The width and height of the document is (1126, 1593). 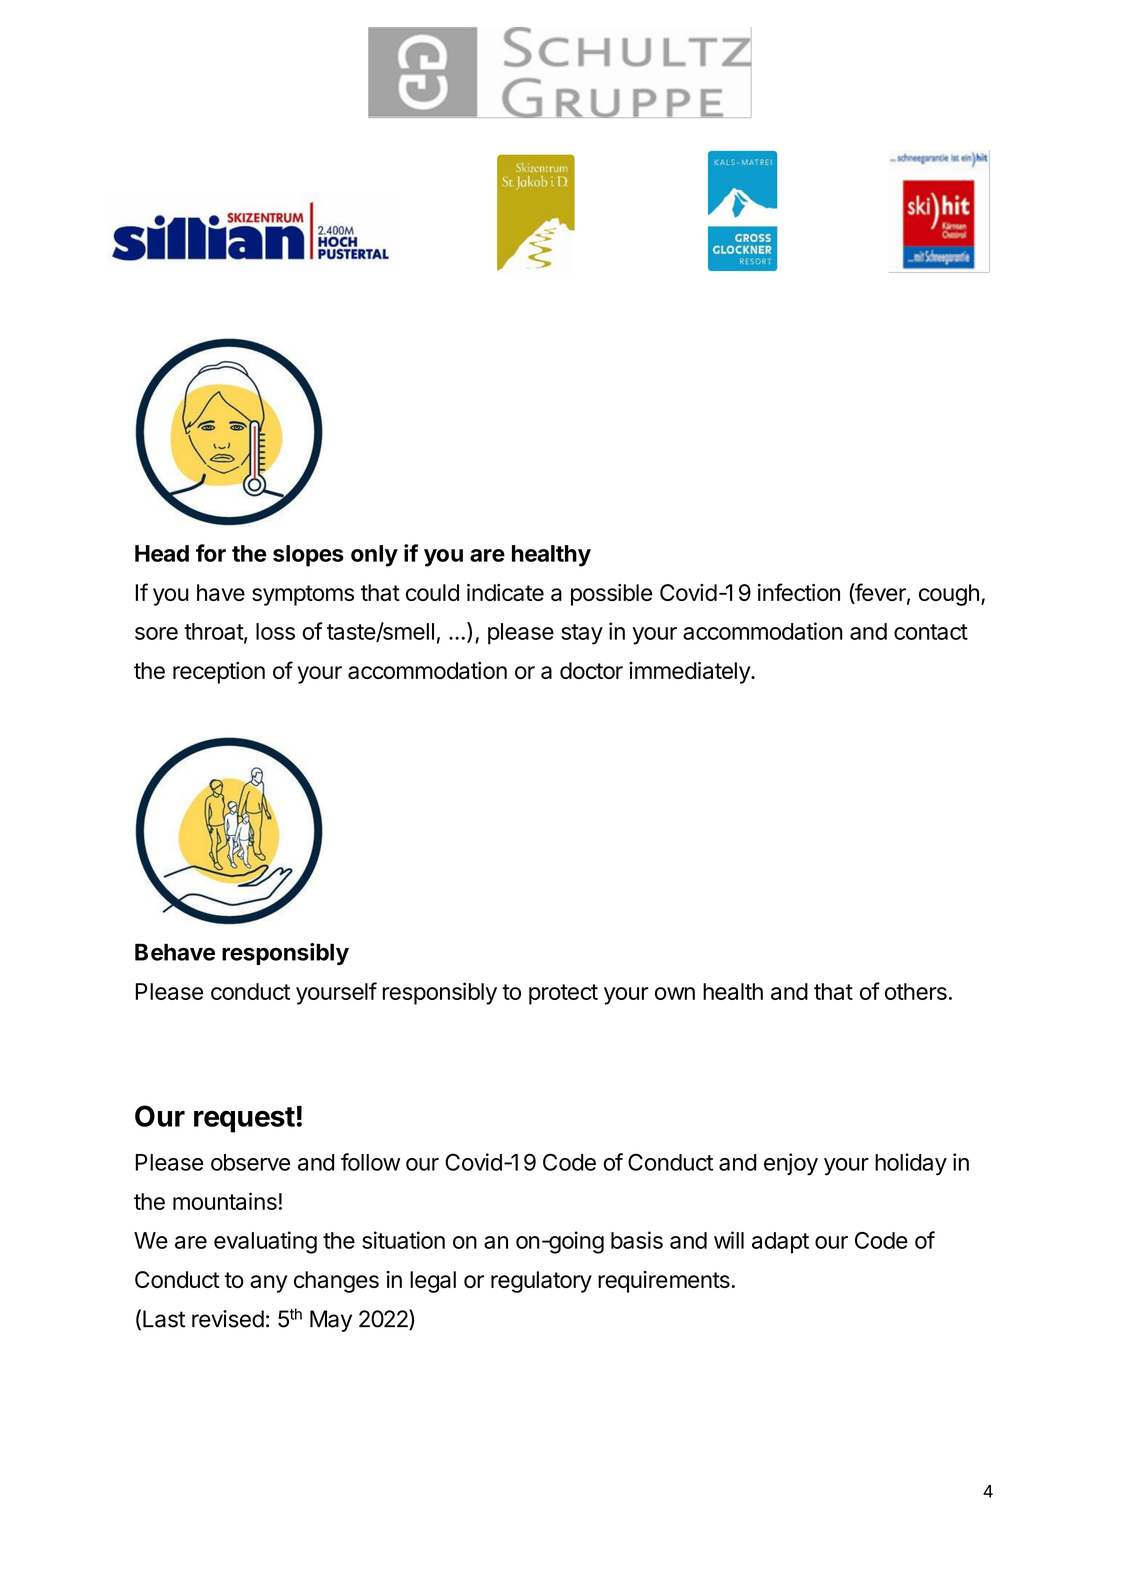 I want to click on for, so click(x=211, y=553).
